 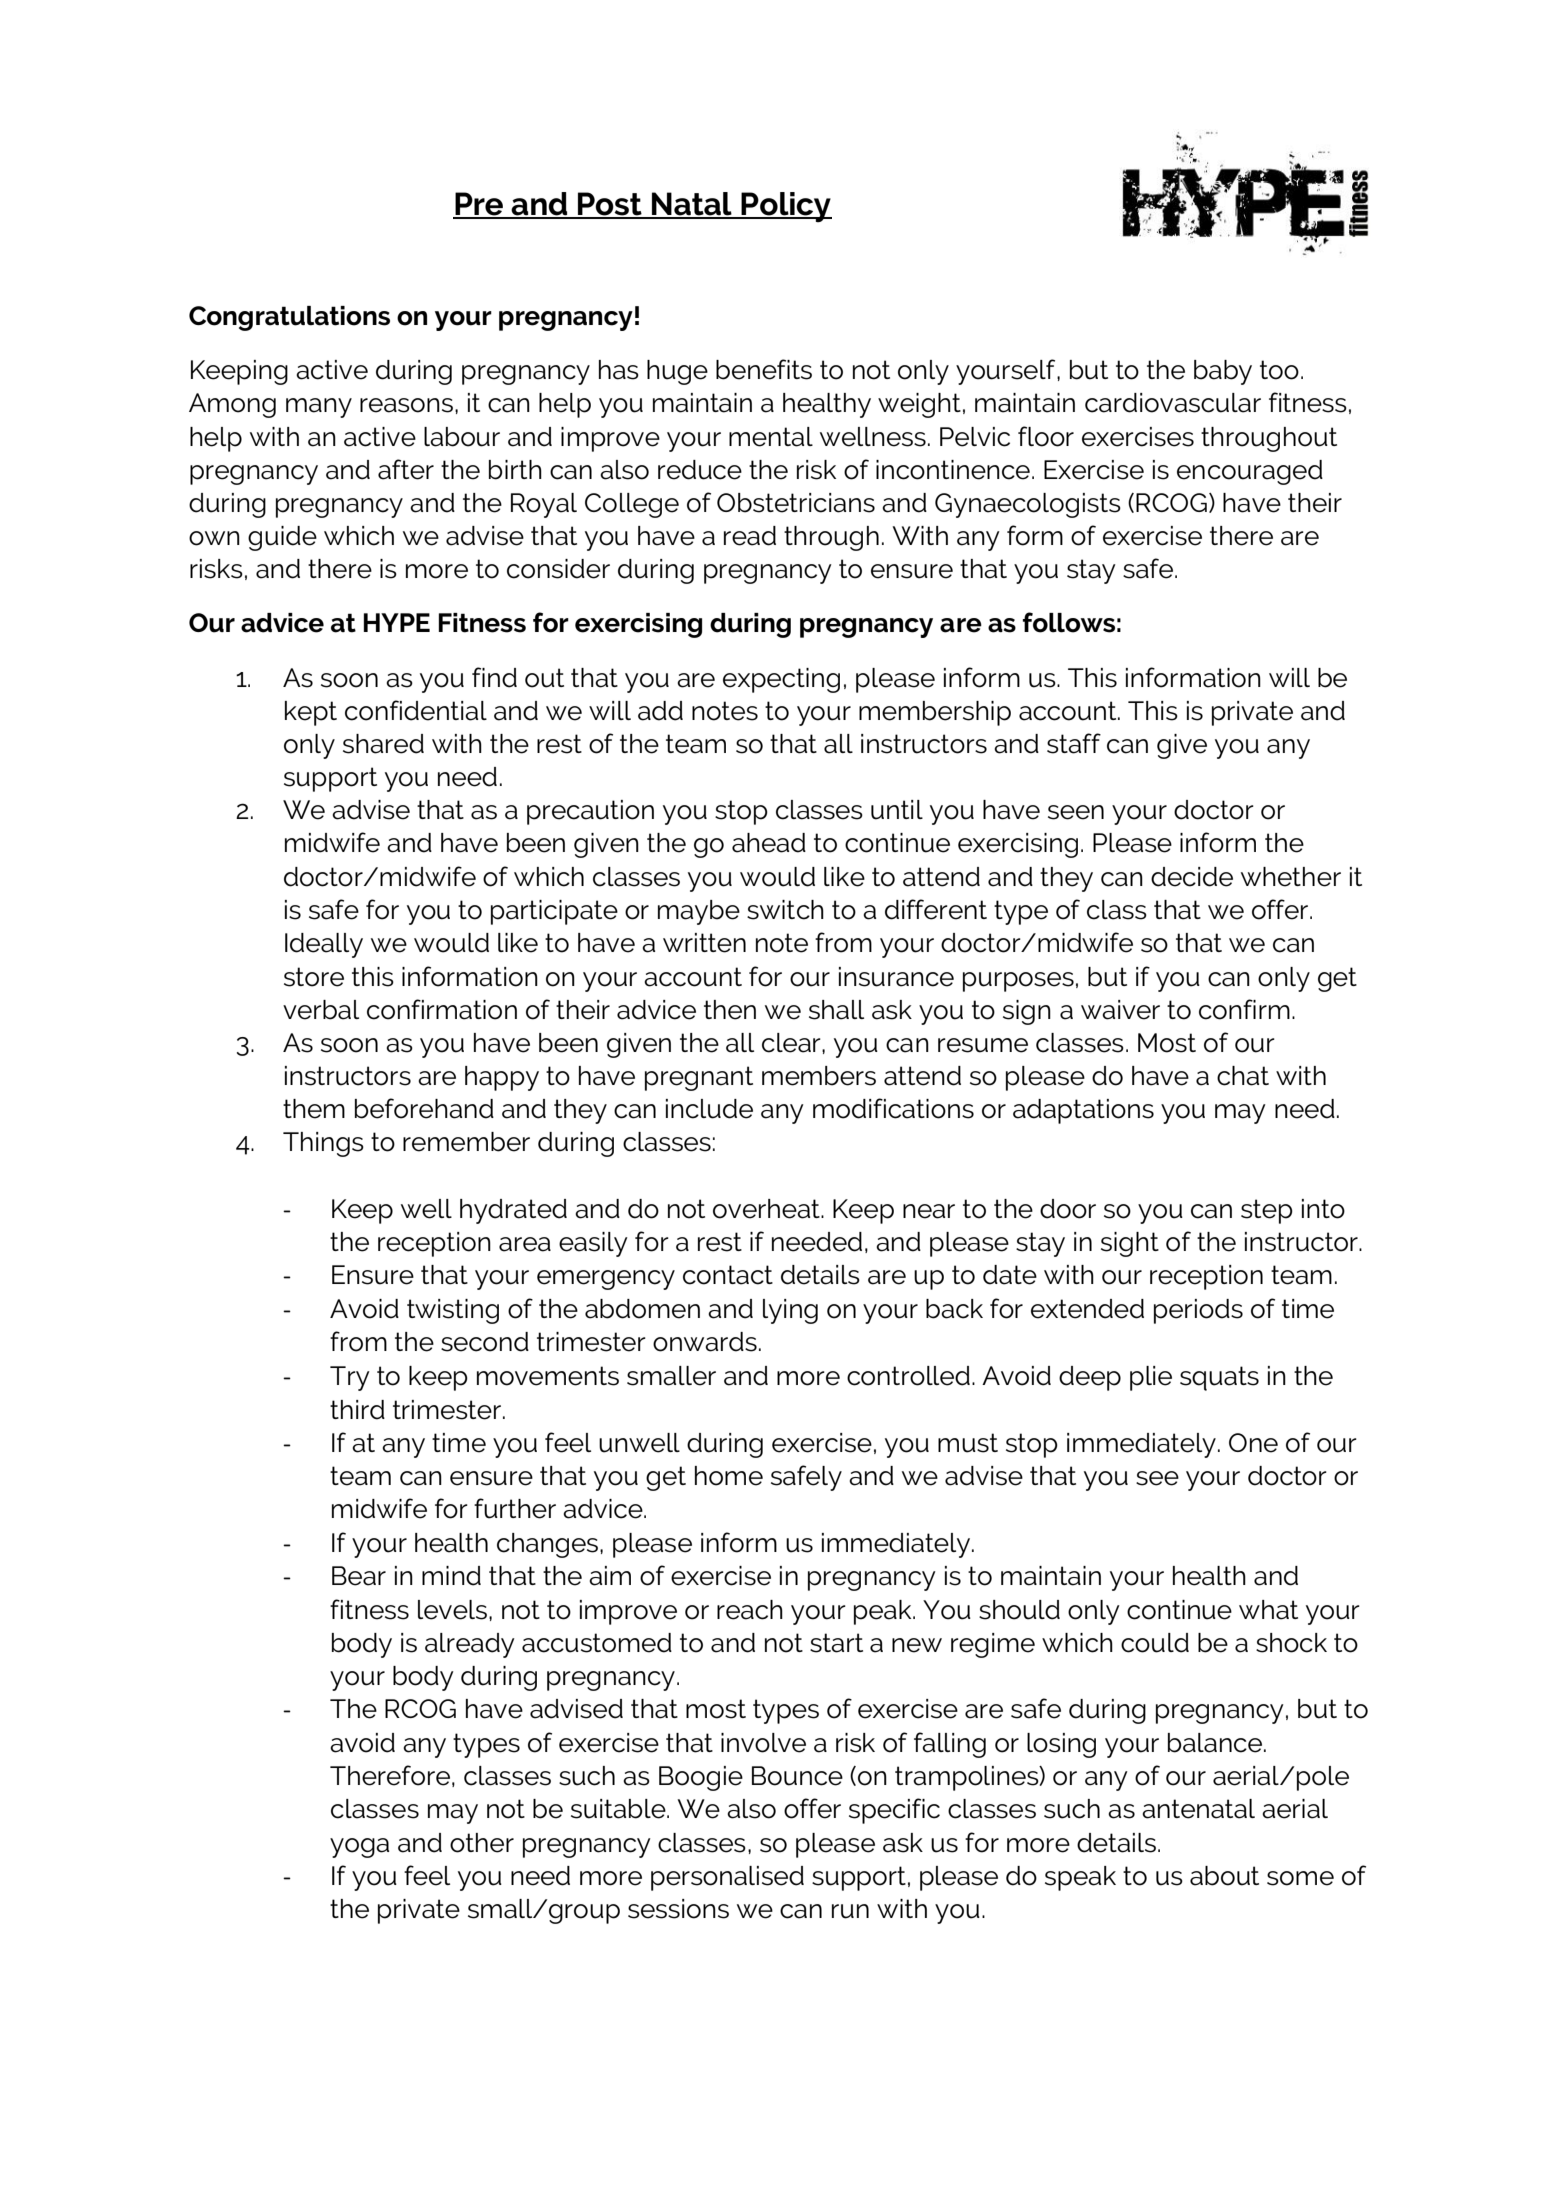 I want to click on ahead, so click(x=769, y=843).
